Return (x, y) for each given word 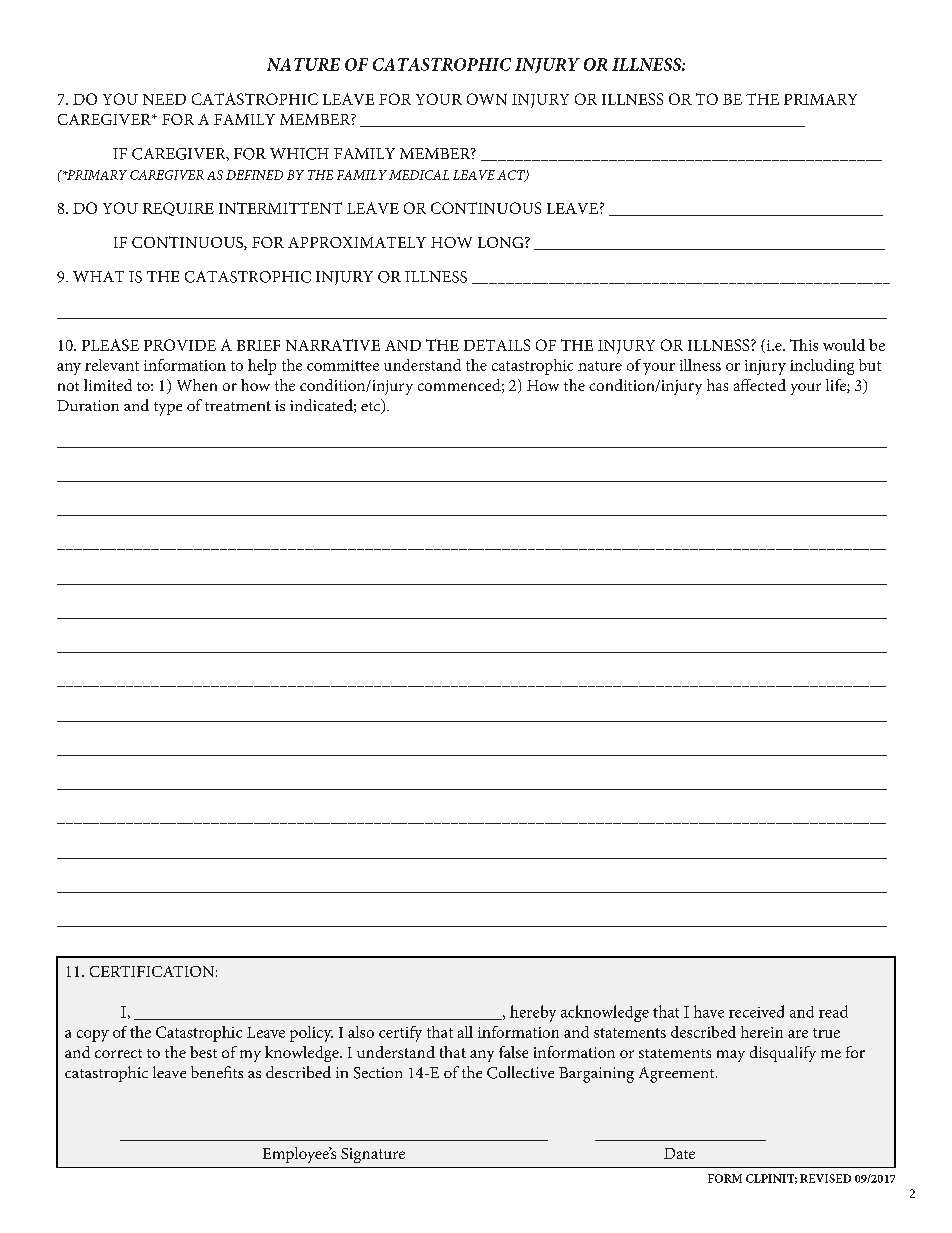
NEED (164, 99)
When (197, 385)
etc (372, 406)
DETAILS (497, 345)
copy (93, 1036)
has (717, 385)
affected (760, 385)
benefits (217, 1072)
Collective (520, 1072)
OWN (487, 99)
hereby (533, 1013)
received (756, 1011)
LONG (502, 242)
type (168, 409)
